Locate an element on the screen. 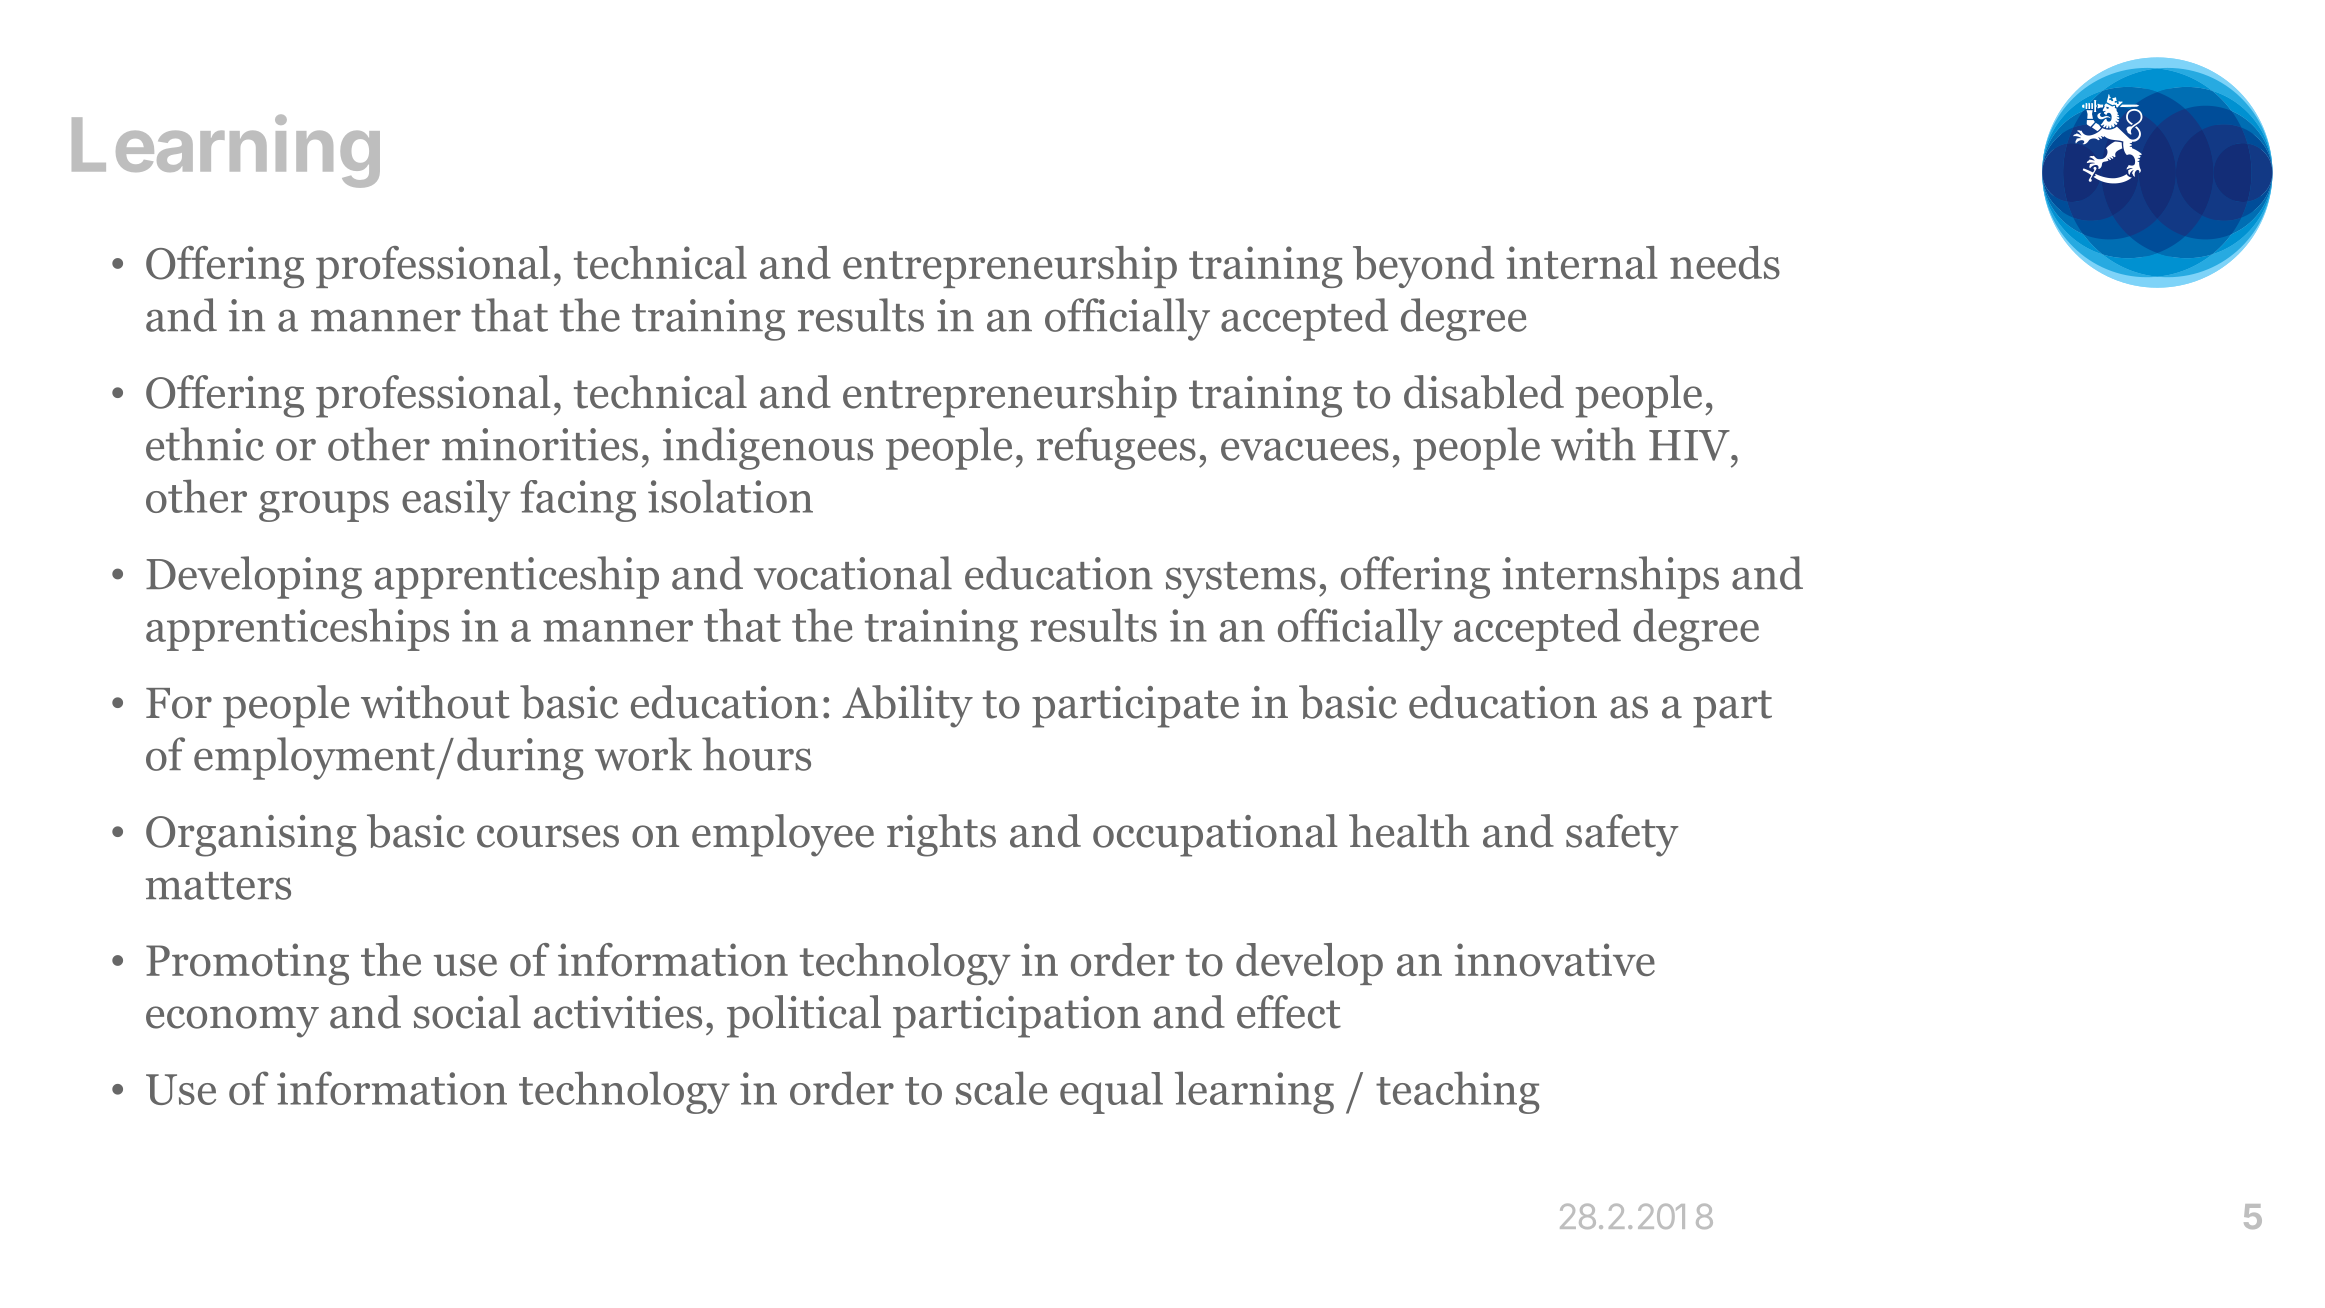  refugees is located at coordinates (1116, 448).
